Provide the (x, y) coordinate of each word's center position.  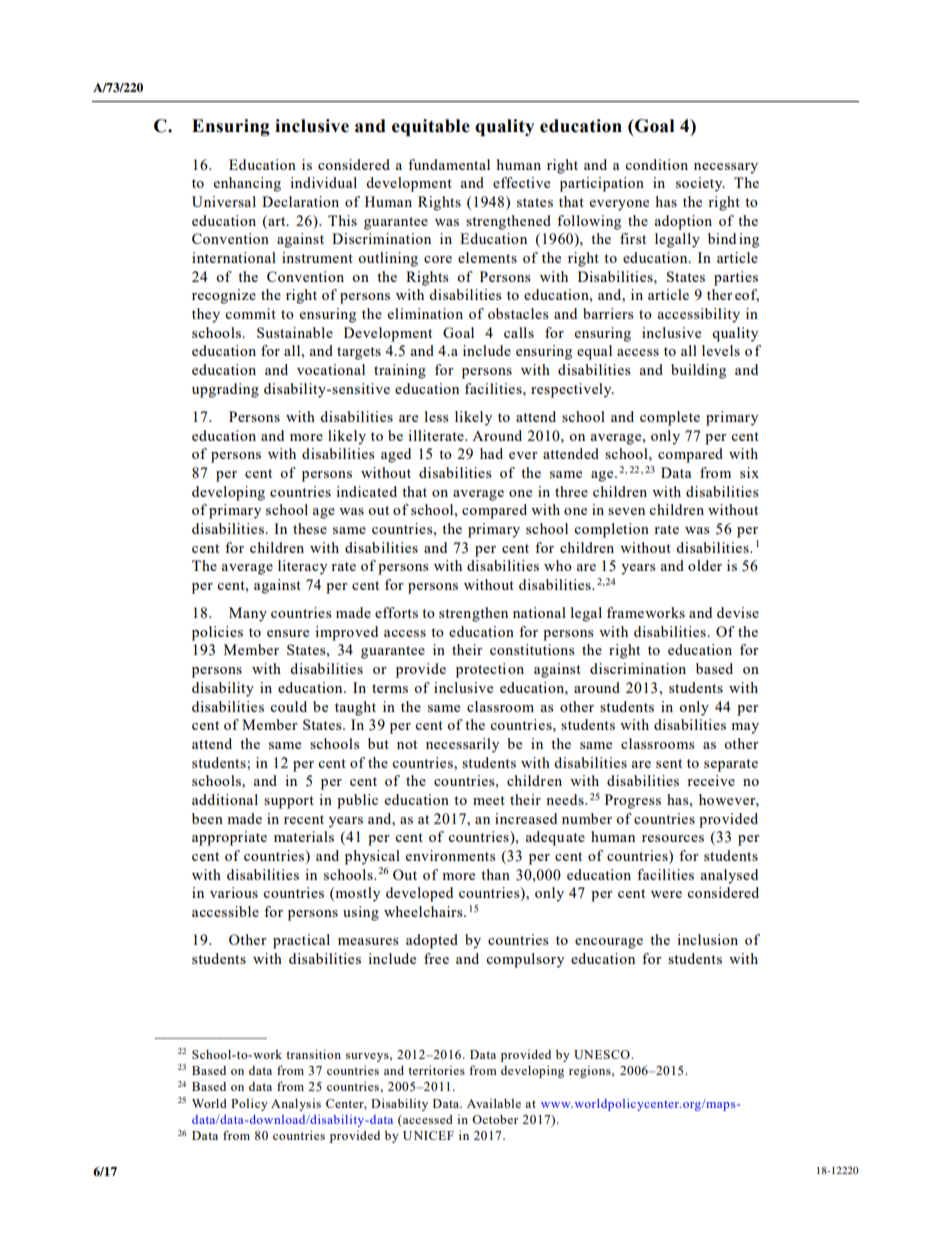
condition (656, 164)
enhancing (247, 184)
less (436, 416)
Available (494, 1103)
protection (490, 670)
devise (738, 612)
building (698, 371)
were (666, 894)
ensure (288, 633)
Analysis (296, 1105)
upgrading (225, 390)
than (495, 874)
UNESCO (603, 1054)
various (234, 892)
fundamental (449, 164)
